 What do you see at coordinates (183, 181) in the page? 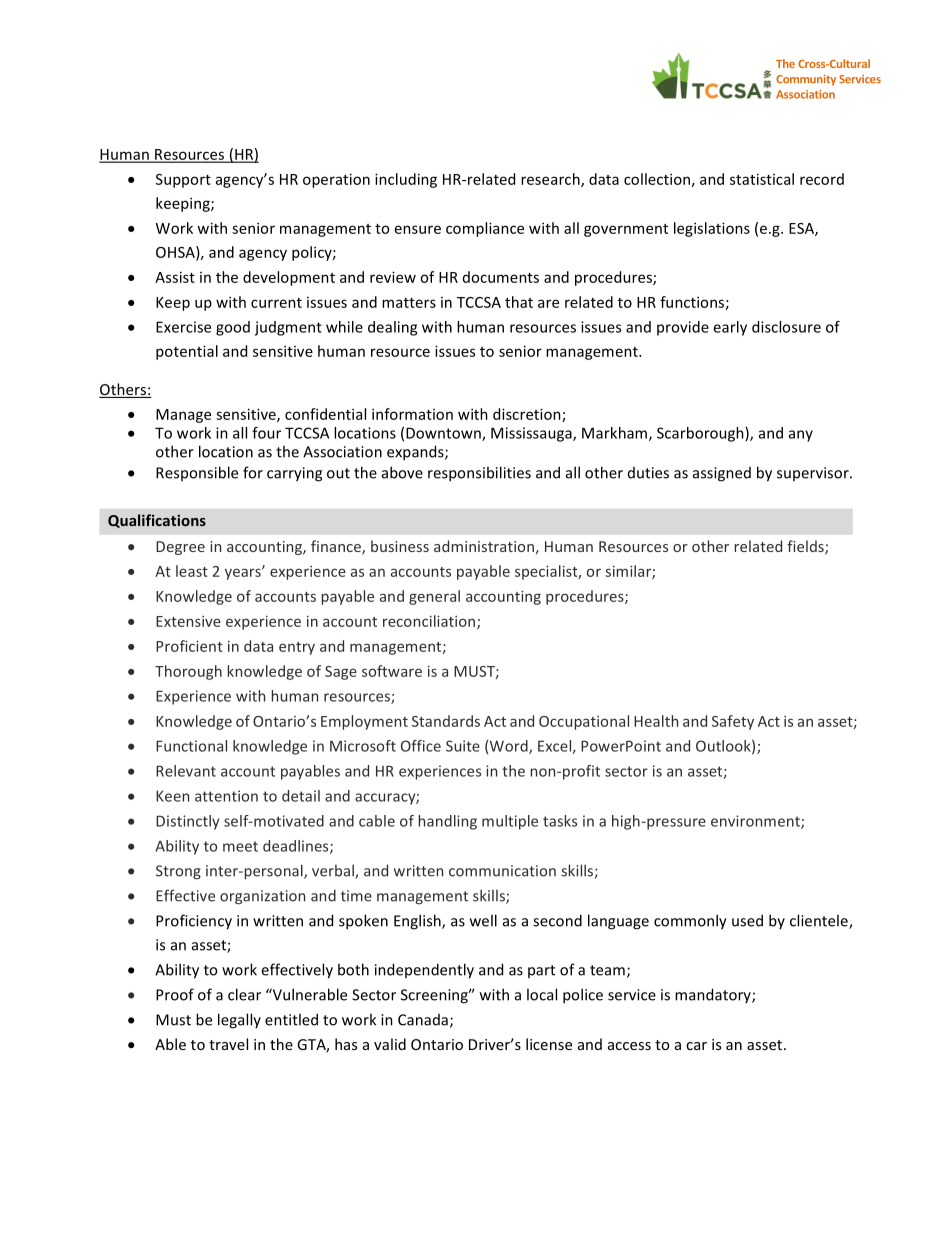
I see `Support` at bounding box center [183, 181].
